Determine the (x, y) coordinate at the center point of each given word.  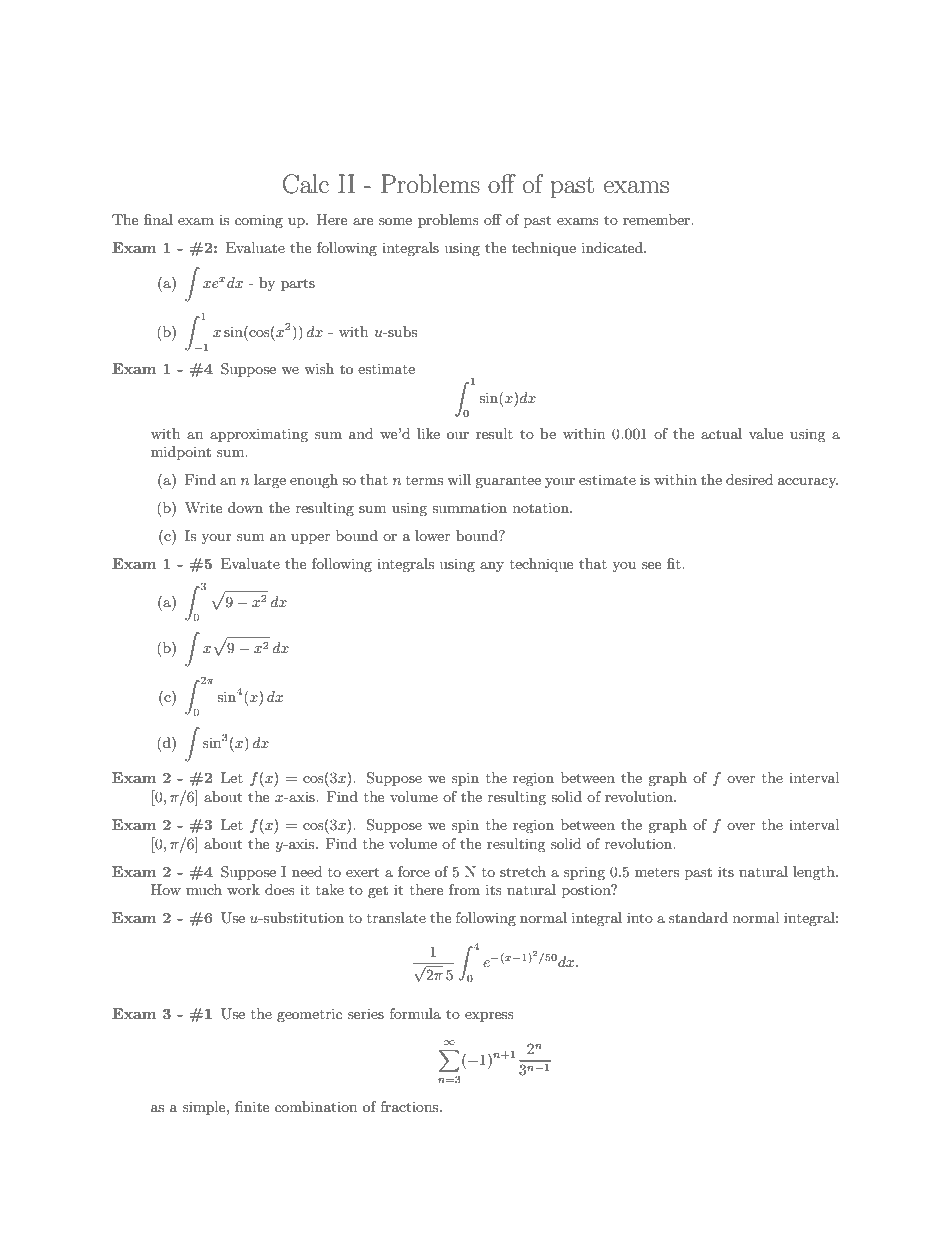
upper (310, 539)
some (395, 221)
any (492, 567)
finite (252, 1106)
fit (675, 563)
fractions (411, 1106)
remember (657, 219)
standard (698, 917)
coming (259, 221)
